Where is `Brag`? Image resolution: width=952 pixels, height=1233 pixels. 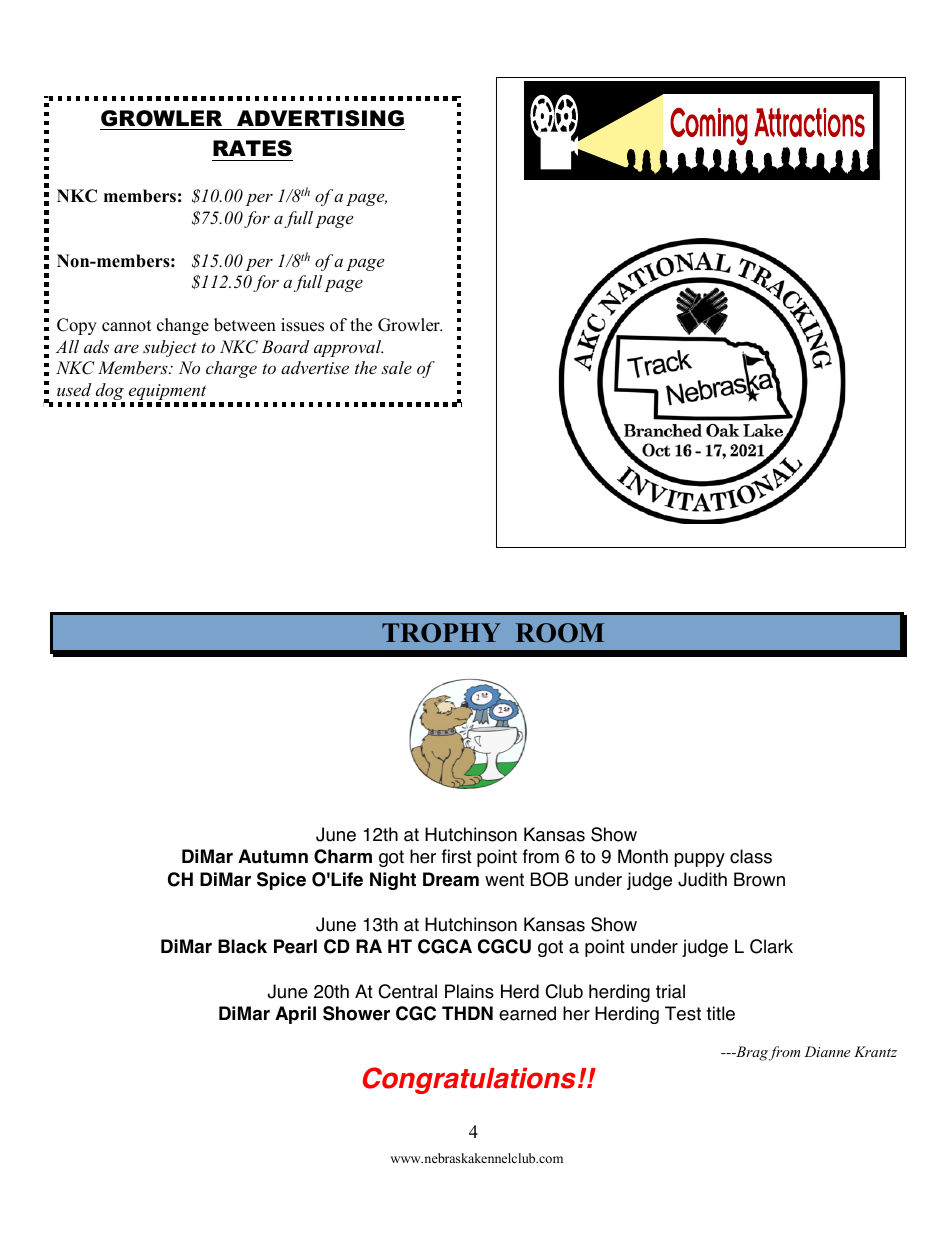 Brag is located at coordinates (751, 1053).
